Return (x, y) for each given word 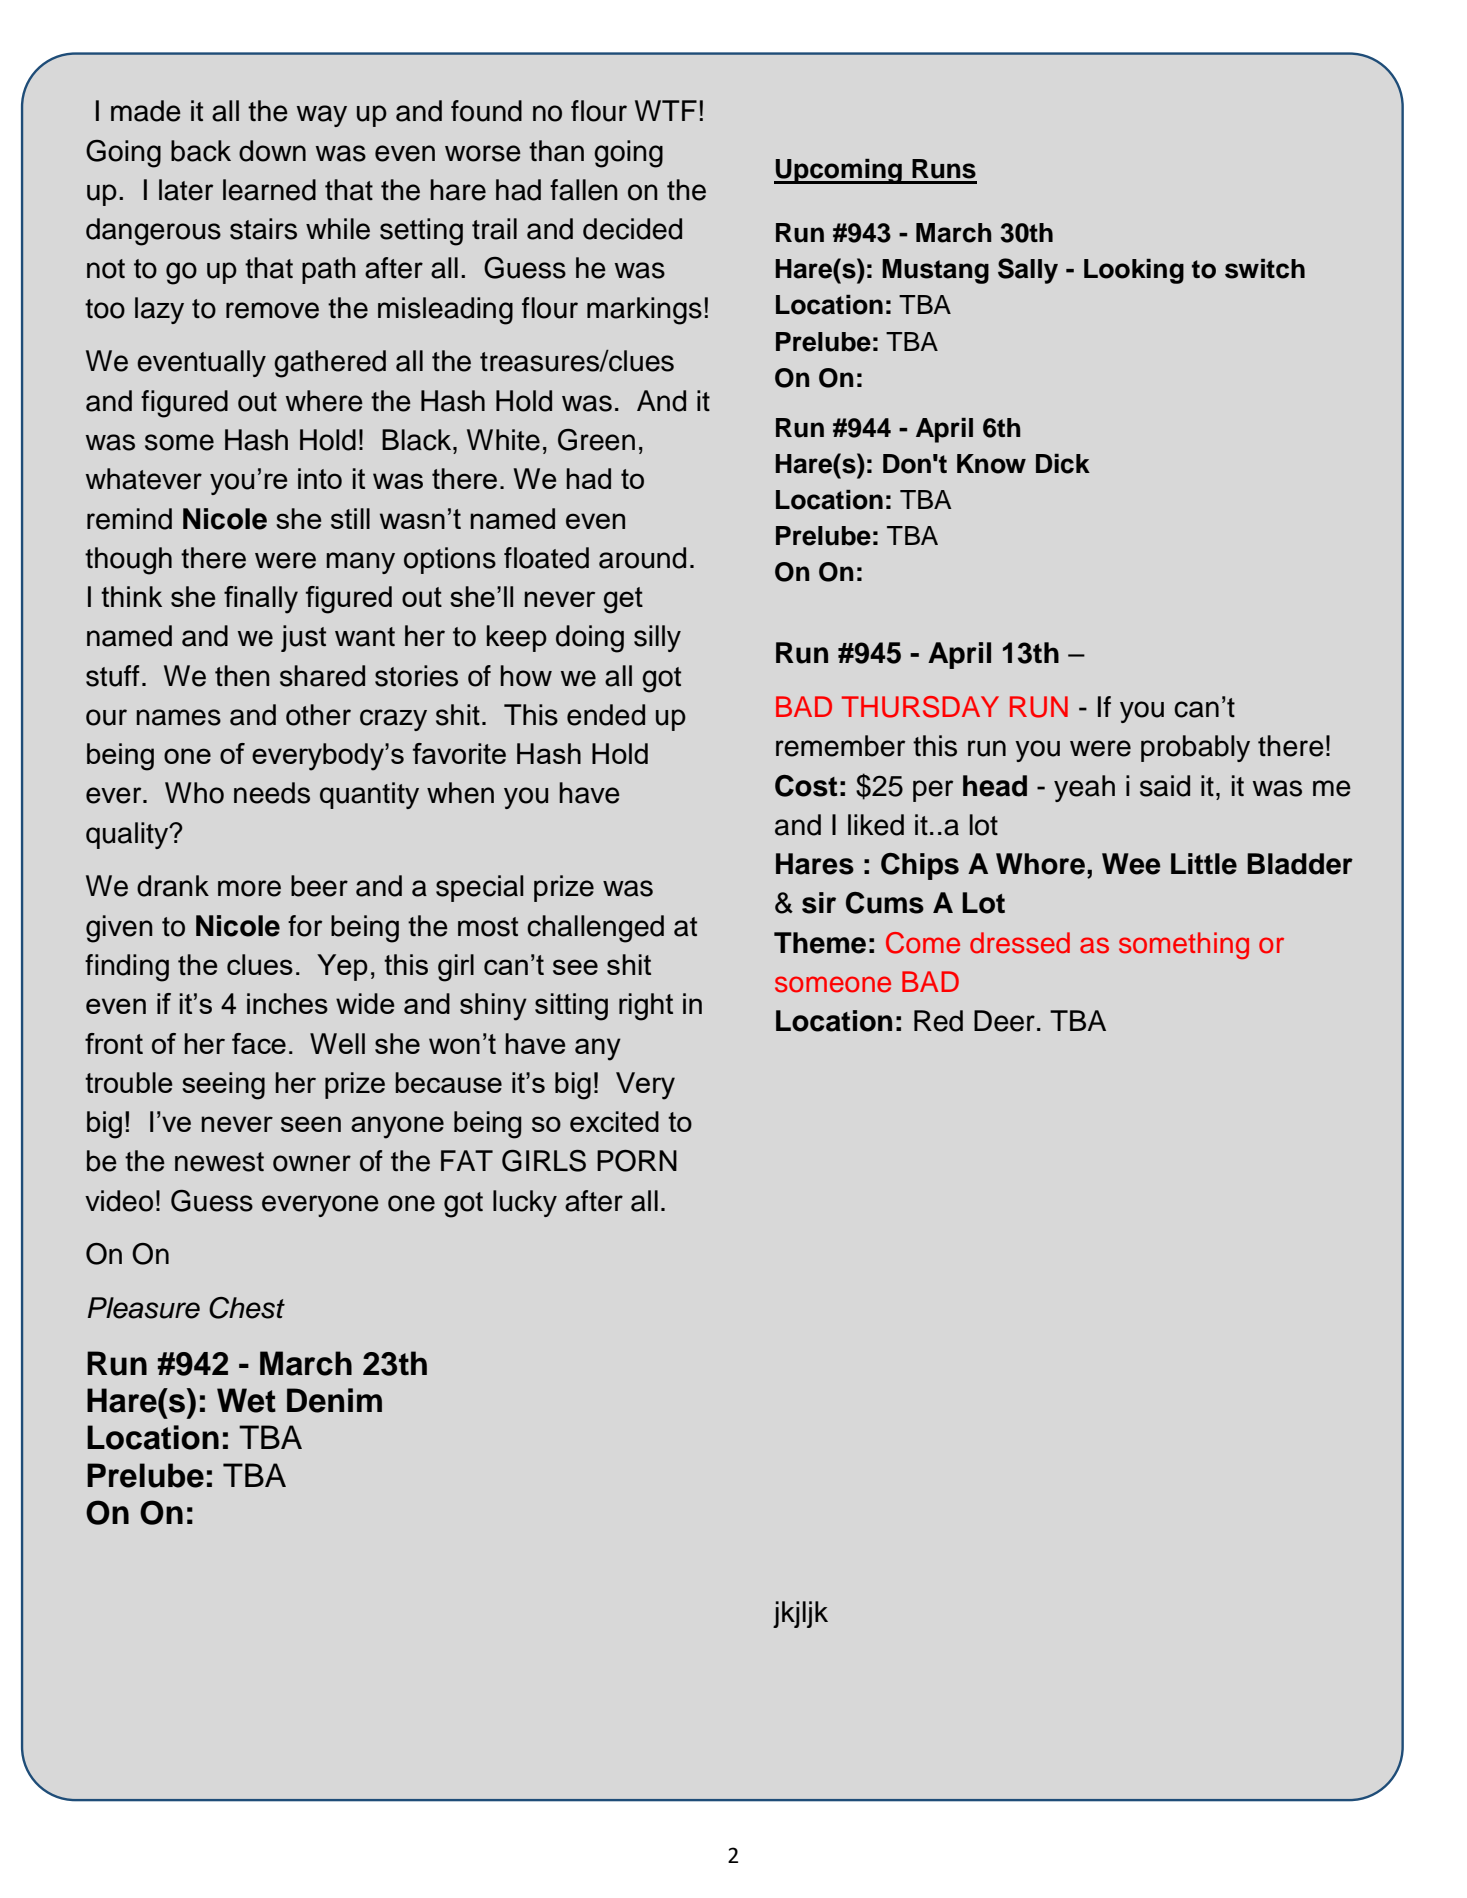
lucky (525, 1203)
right (646, 1007)
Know (991, 464)
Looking (1134, 271)
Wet (246, 1400)
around (642, 558)
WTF (666, 110)
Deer (1004, 1021)
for (305, 926)
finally (261, 600)
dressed (1020, 943)
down (272, 151)
